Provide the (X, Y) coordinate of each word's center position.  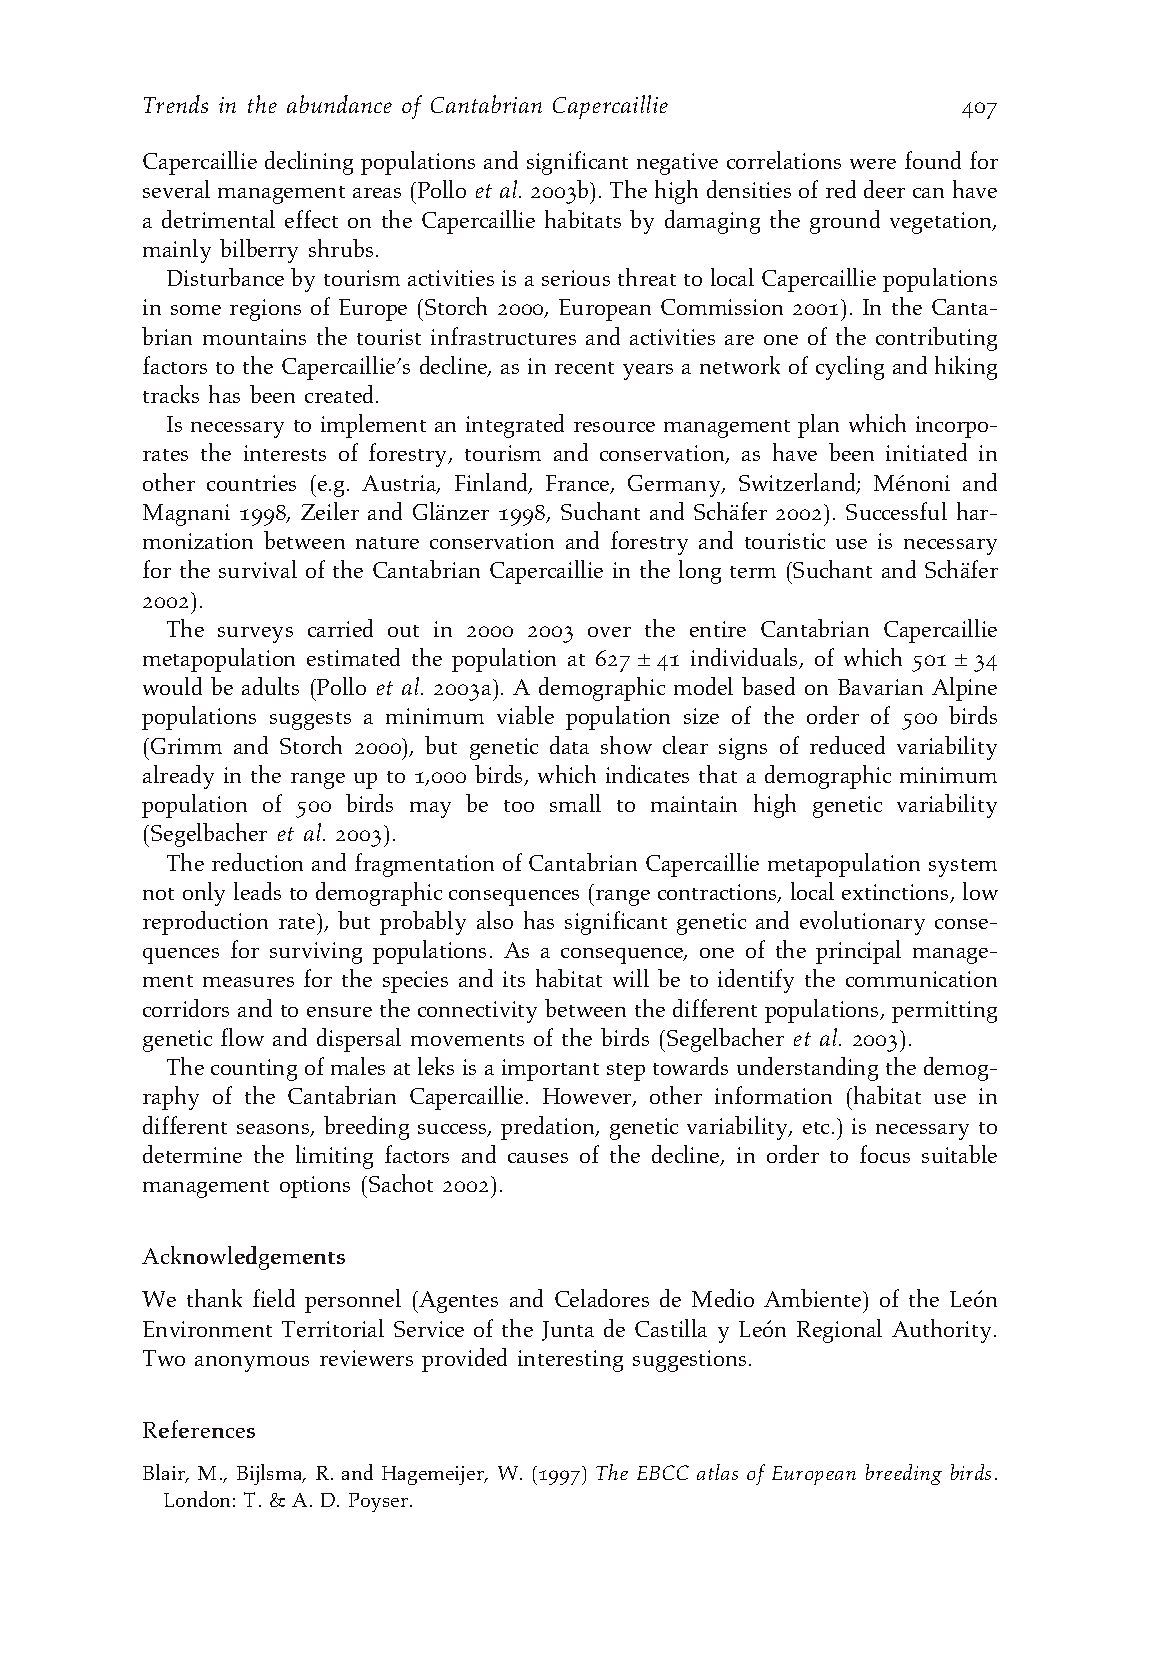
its (514, 979)
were (873, 164)
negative (677, 164)
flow (242, 1037)
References (199, 1429)
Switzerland (798, 483)
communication (921, 979)
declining (309, 163)
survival (258, 569)
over (609, 632)
